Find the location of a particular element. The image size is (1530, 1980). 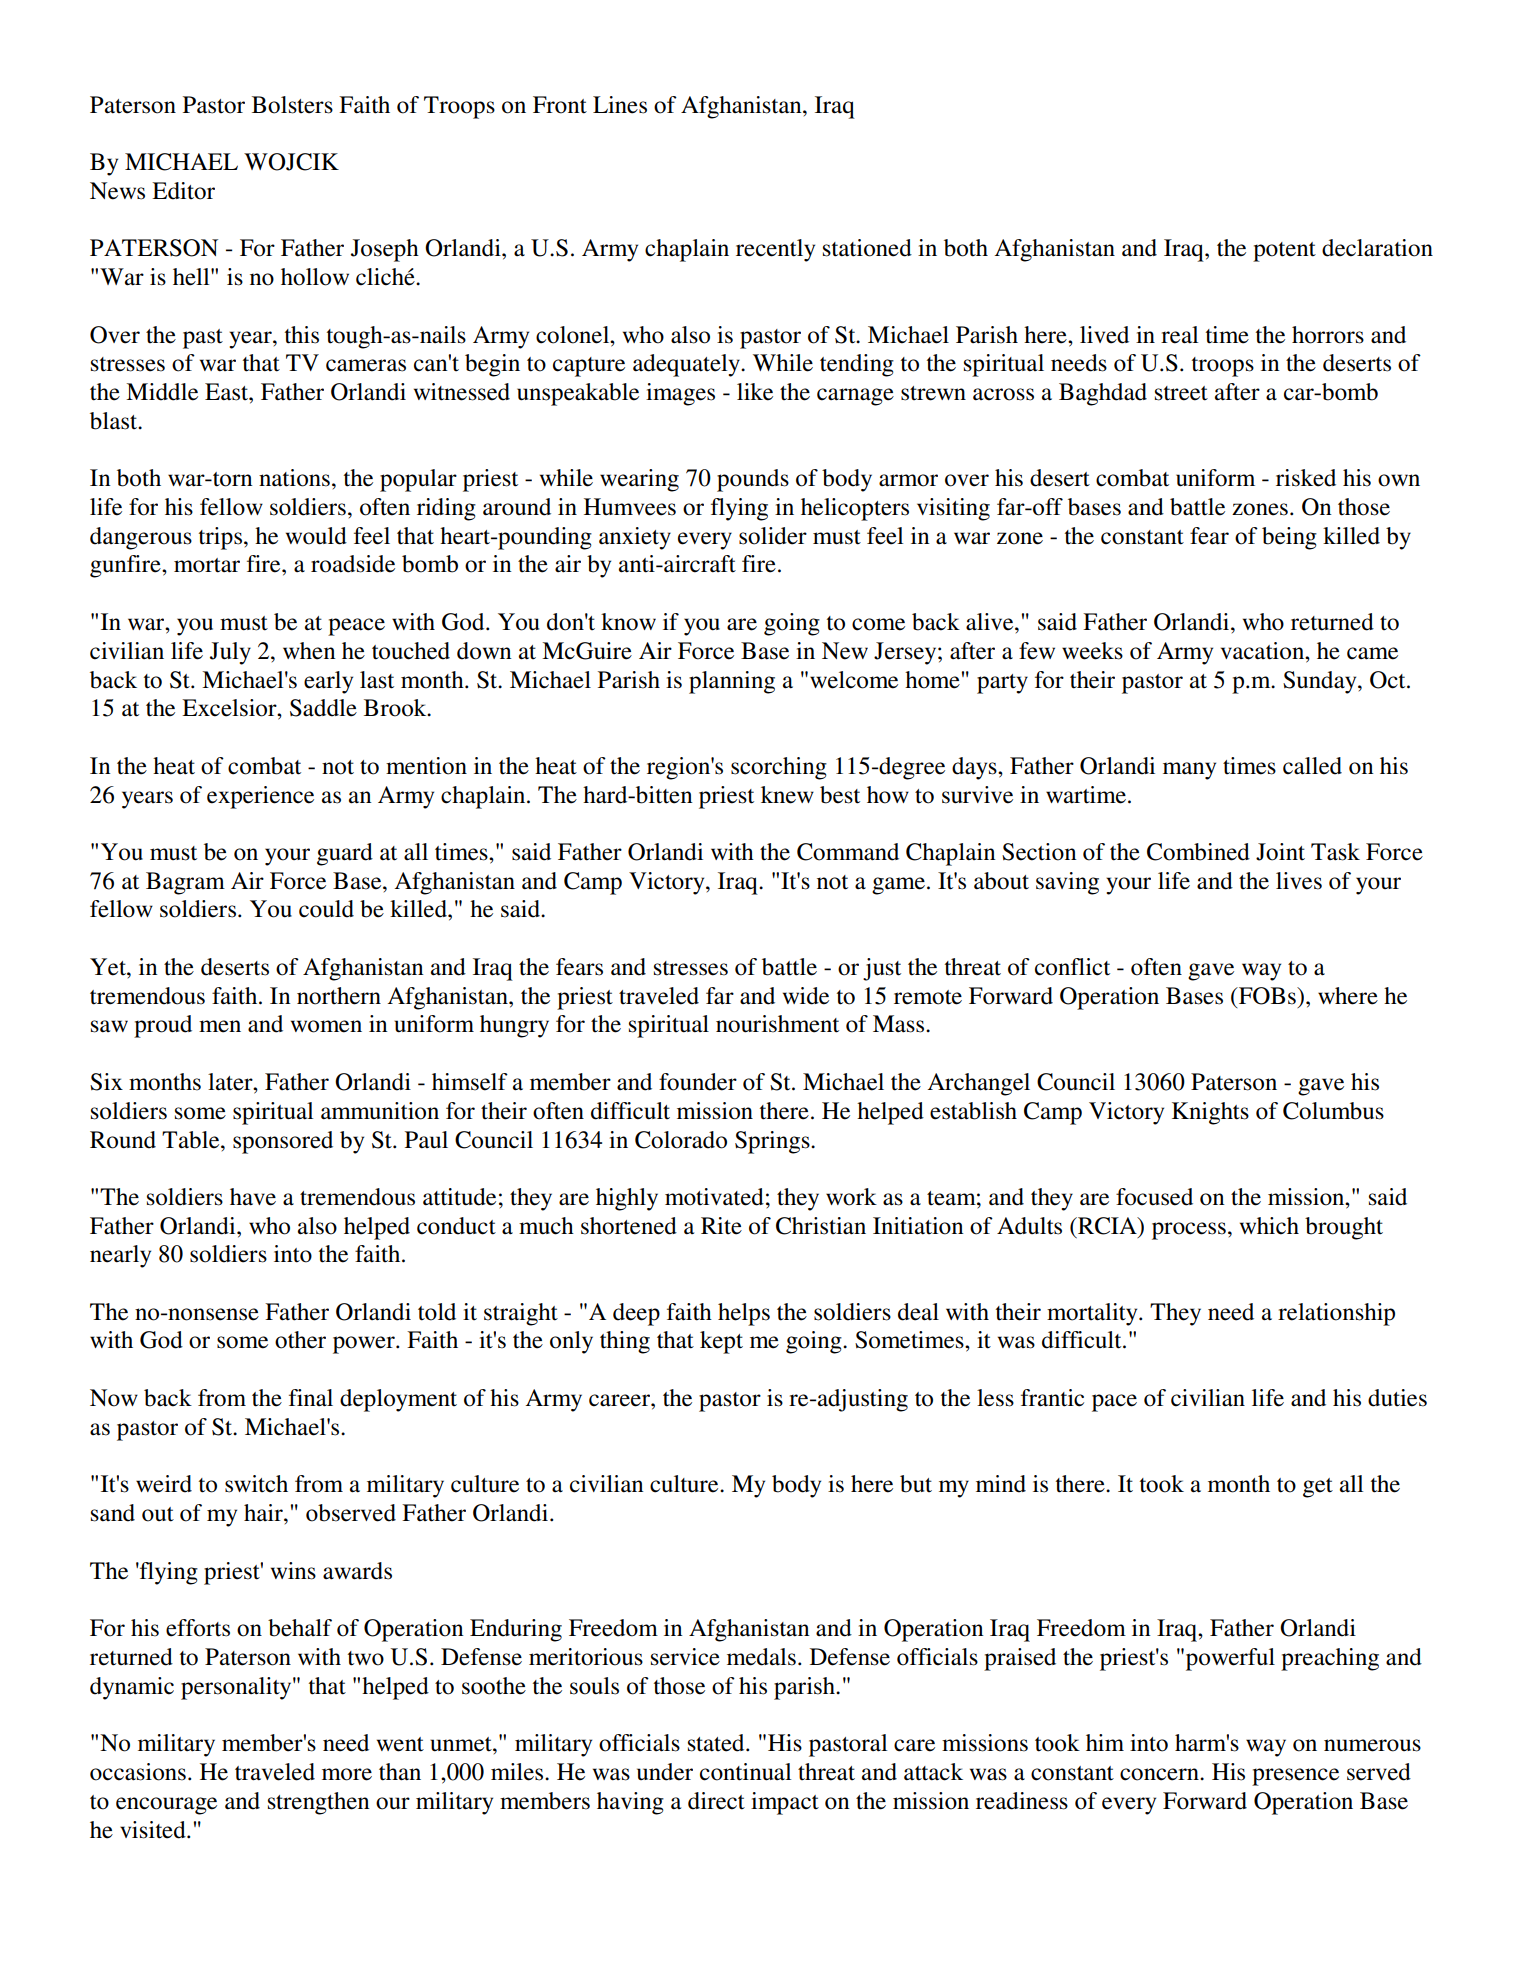

continual is located at coordinates (745, 1772).
